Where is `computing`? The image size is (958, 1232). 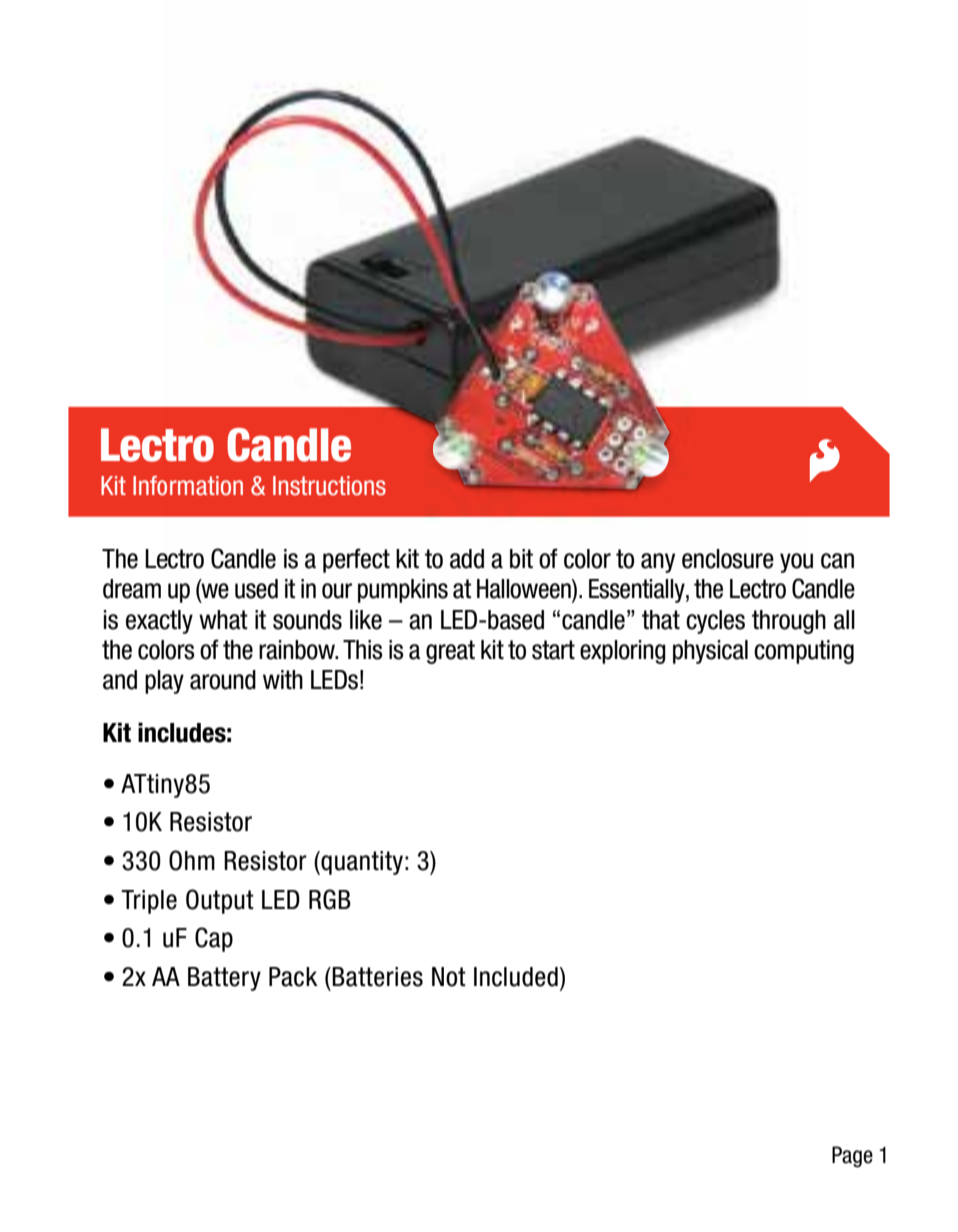
computing is located at coordinates (804, 652).
